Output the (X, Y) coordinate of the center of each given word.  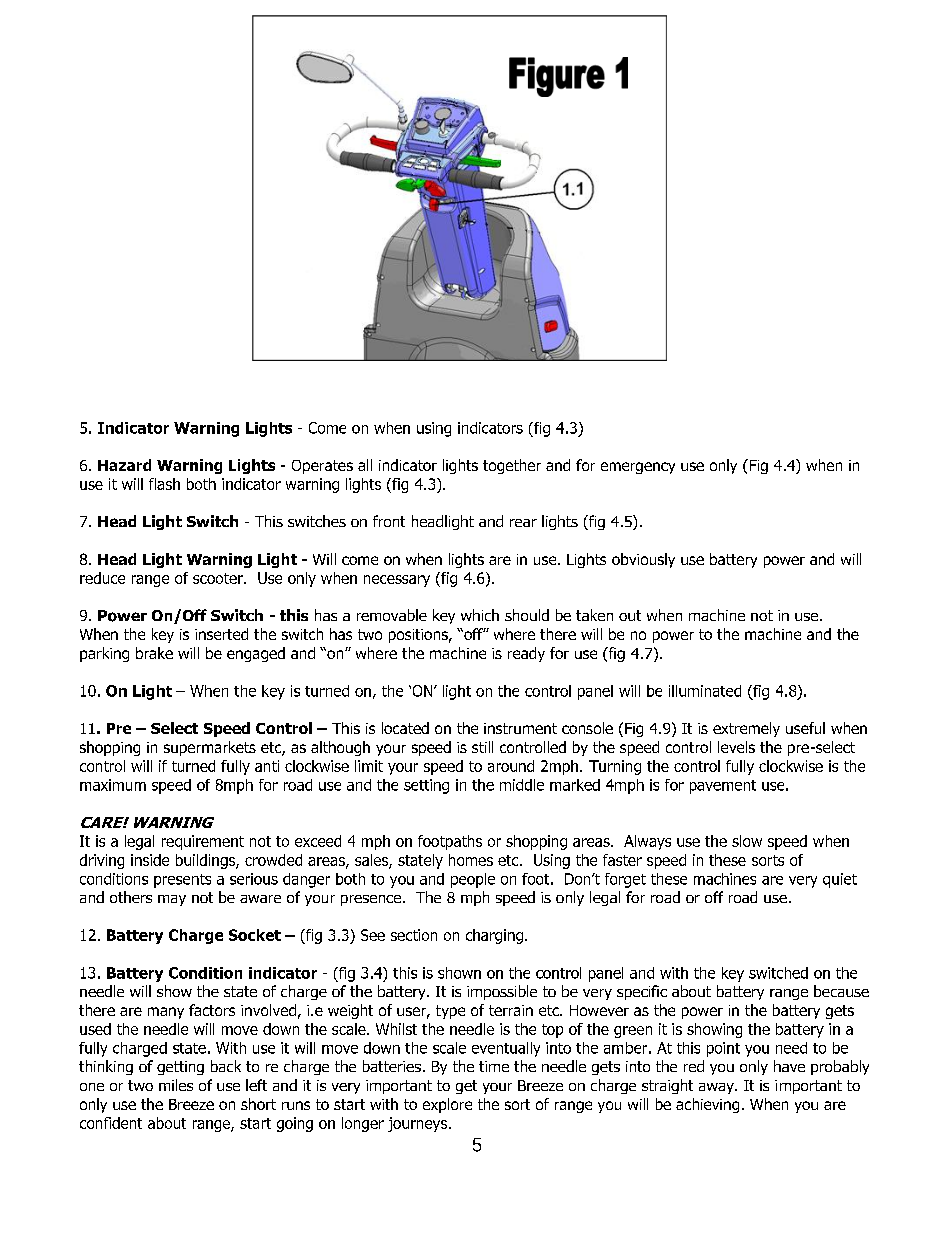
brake (154, 653)
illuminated (705, 691)
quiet (840, 880)
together (512, 466)
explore (447, 1105)
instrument (520, 728)
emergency (638, 468)
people (473, 880)
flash (164, 484)
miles (176, 1085)
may (172, 900)
